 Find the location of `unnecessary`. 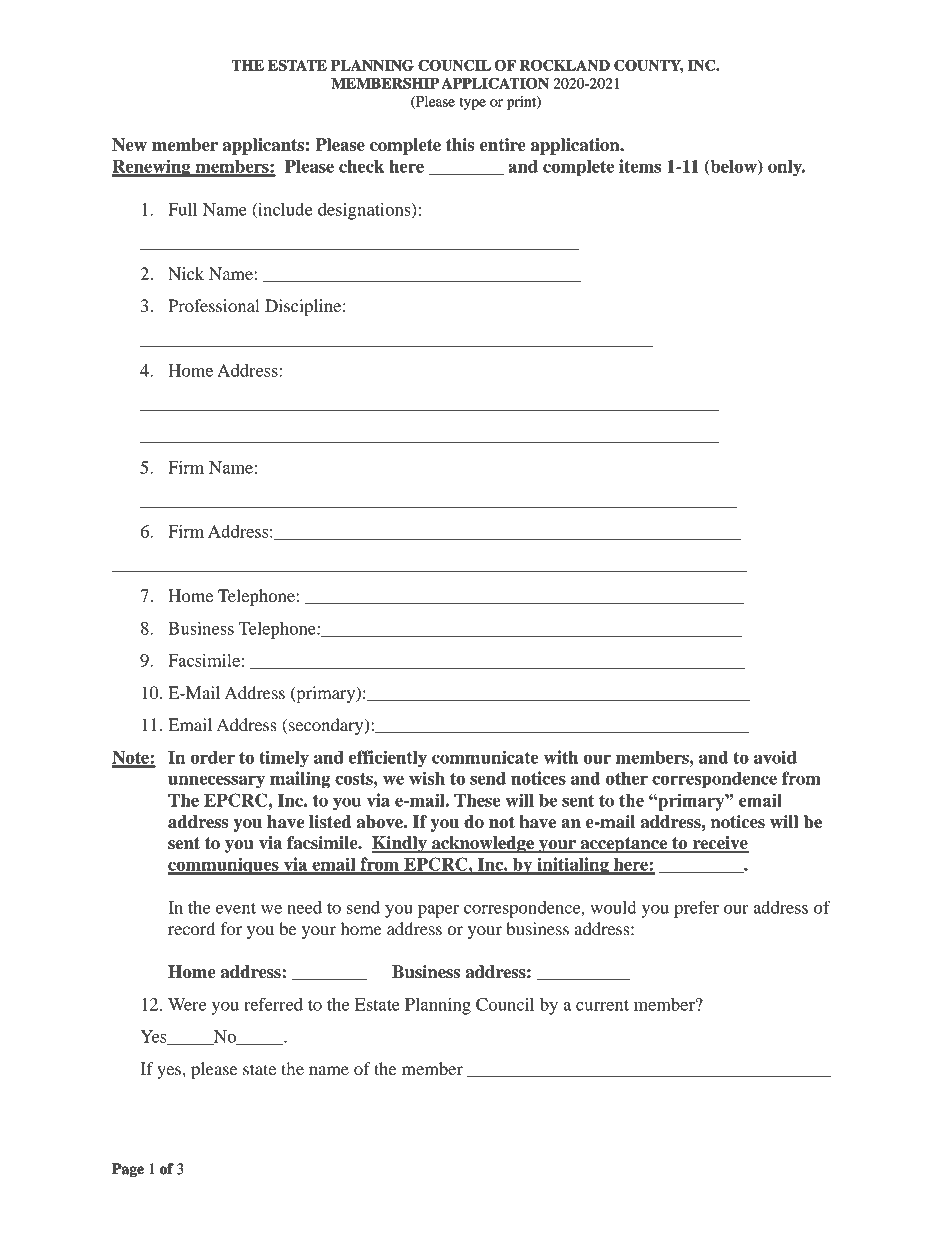

unnecessary is located at coordinates (216, 782).
